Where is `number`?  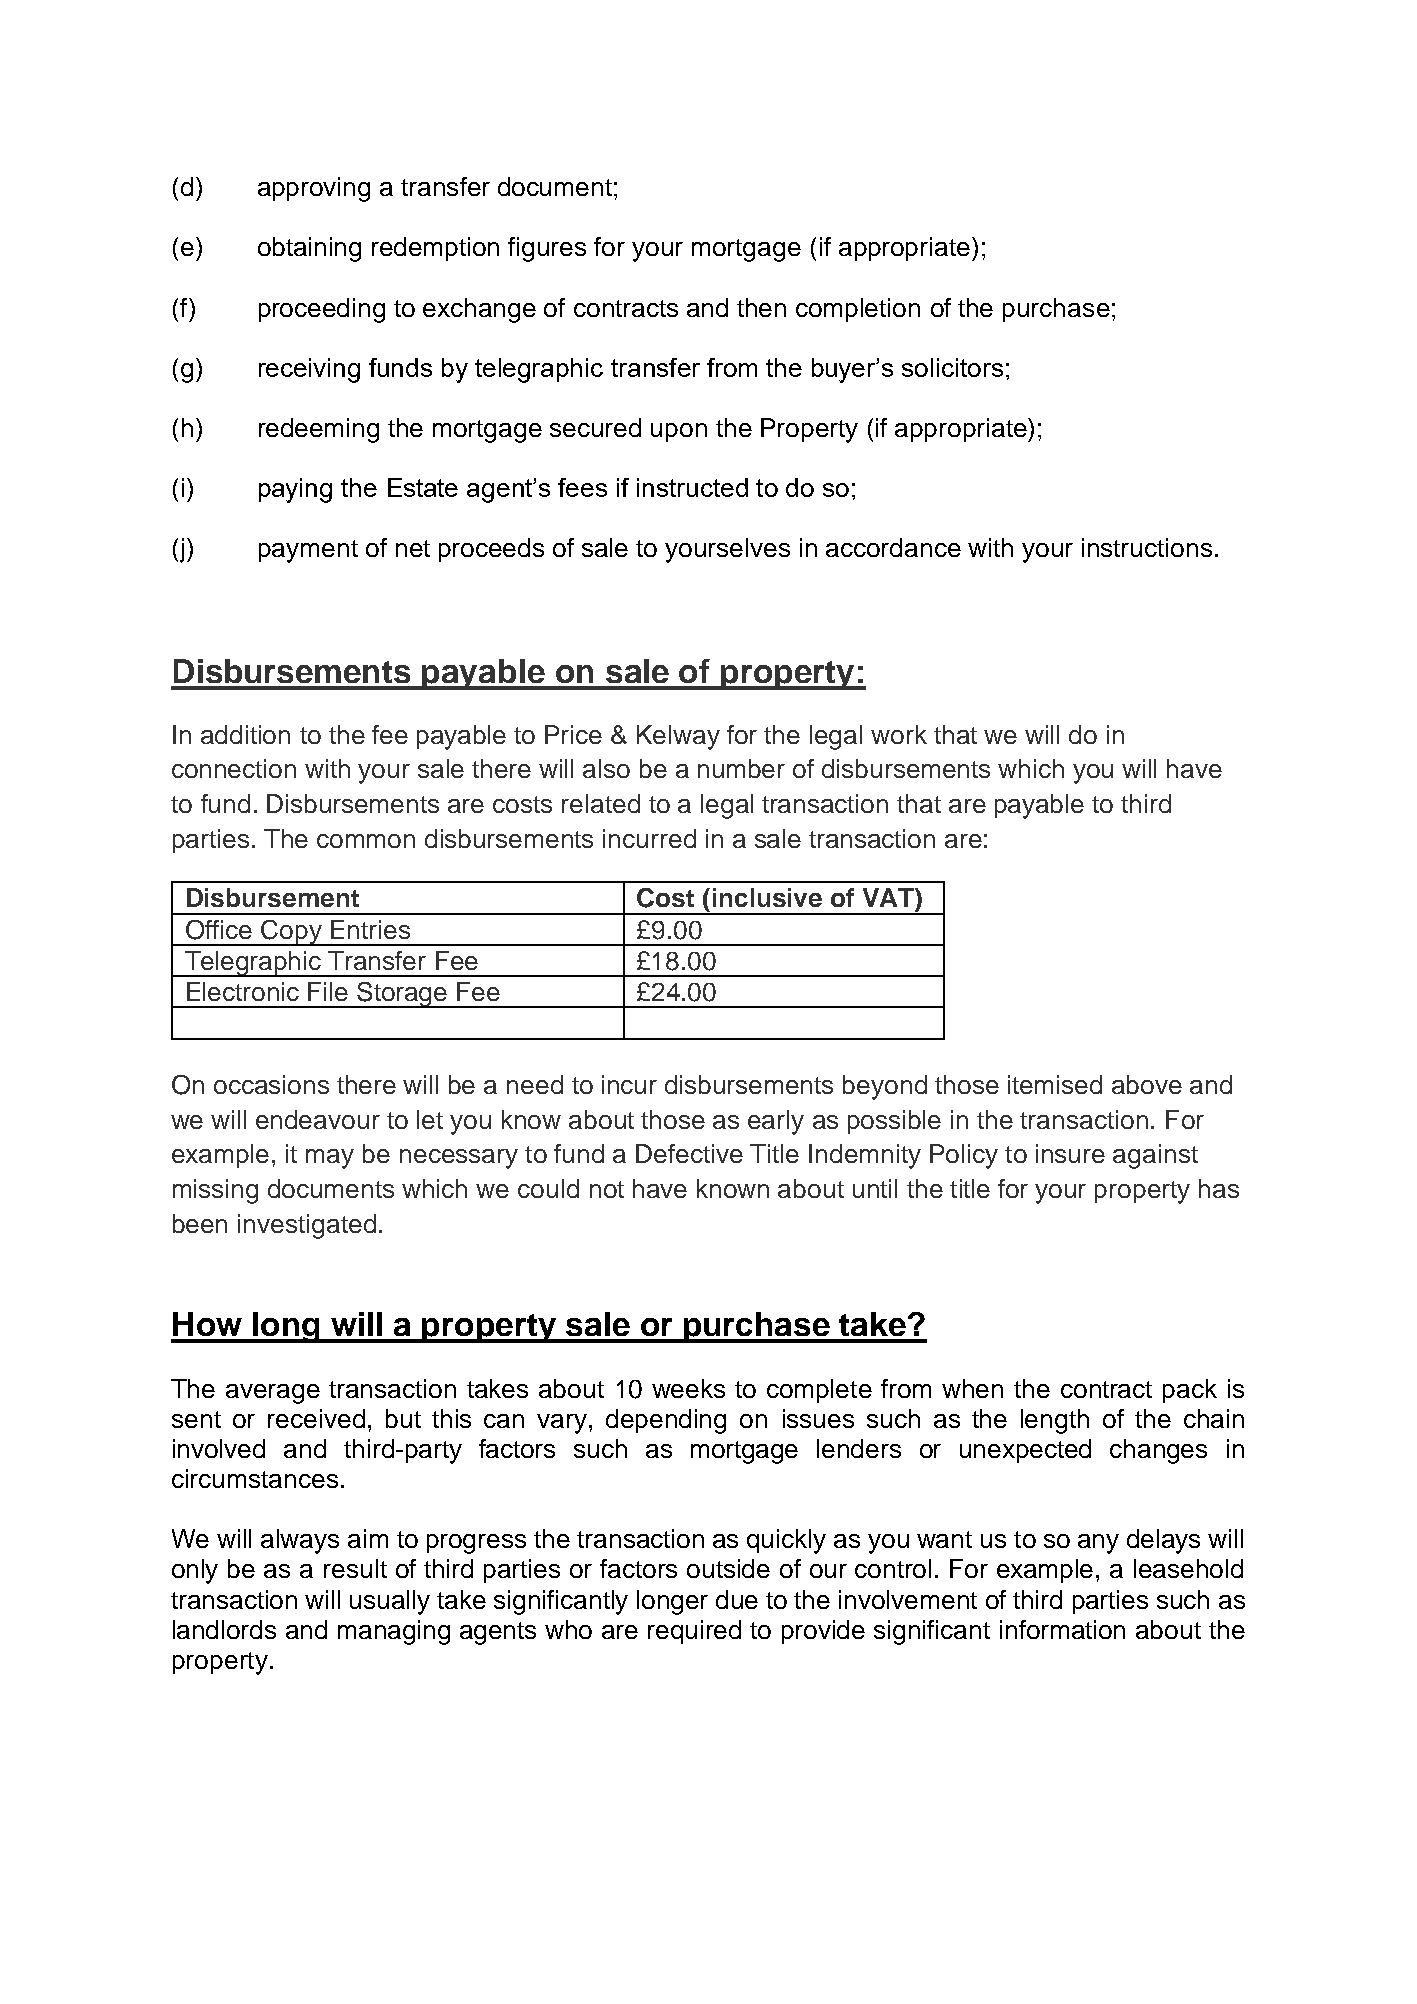
number is located at coordinates (741, 768).
